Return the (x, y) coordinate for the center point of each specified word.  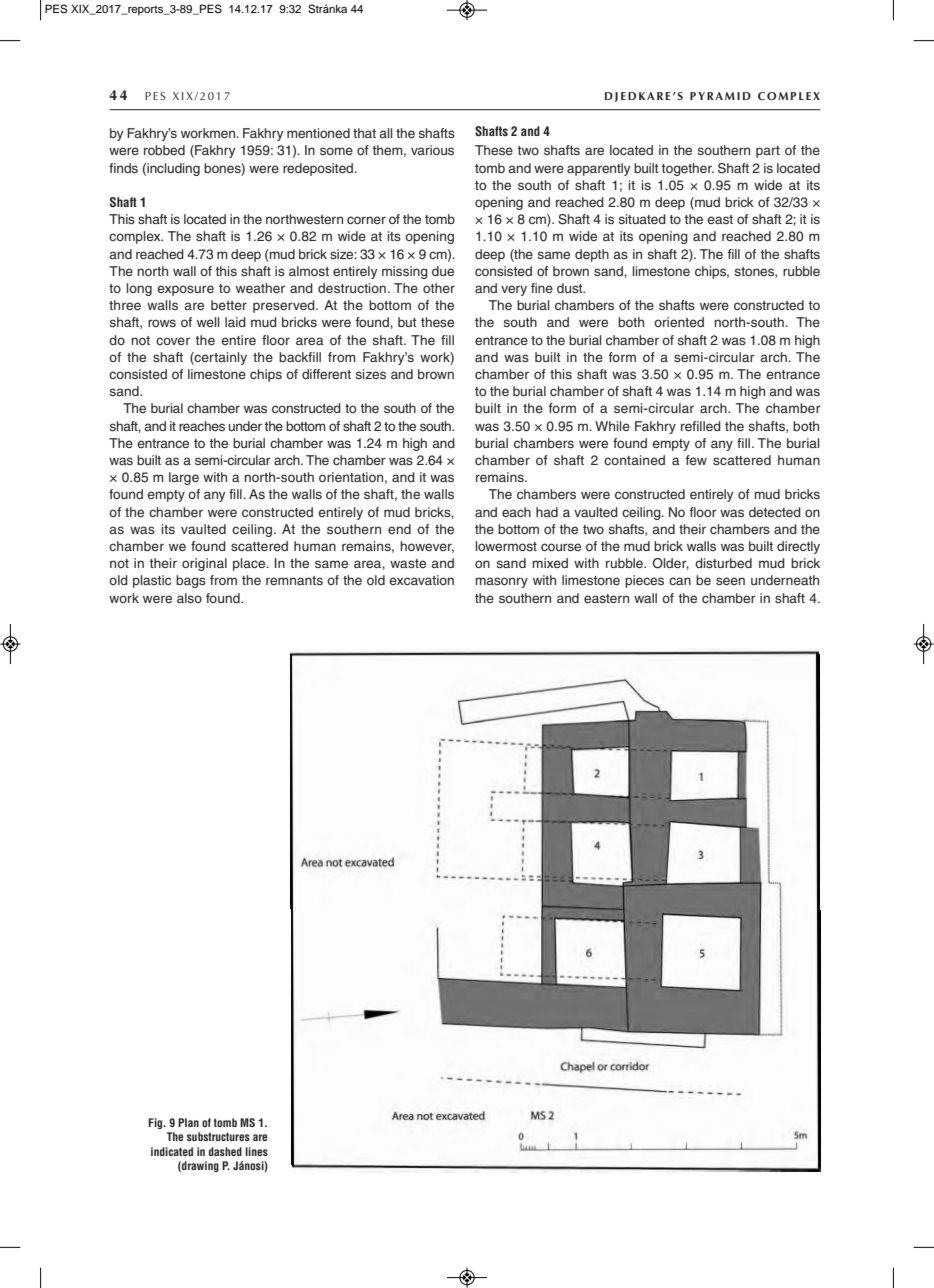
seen (730, 581)
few (696, 460)
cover (173, 341)
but (407, 322)
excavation (421, 580)
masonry (501, 582)
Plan (188, 1122)
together (687, 169)
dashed (225, 1151)
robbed (164, 150)
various (432, 150)
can (680, 581)
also (189, 598)
